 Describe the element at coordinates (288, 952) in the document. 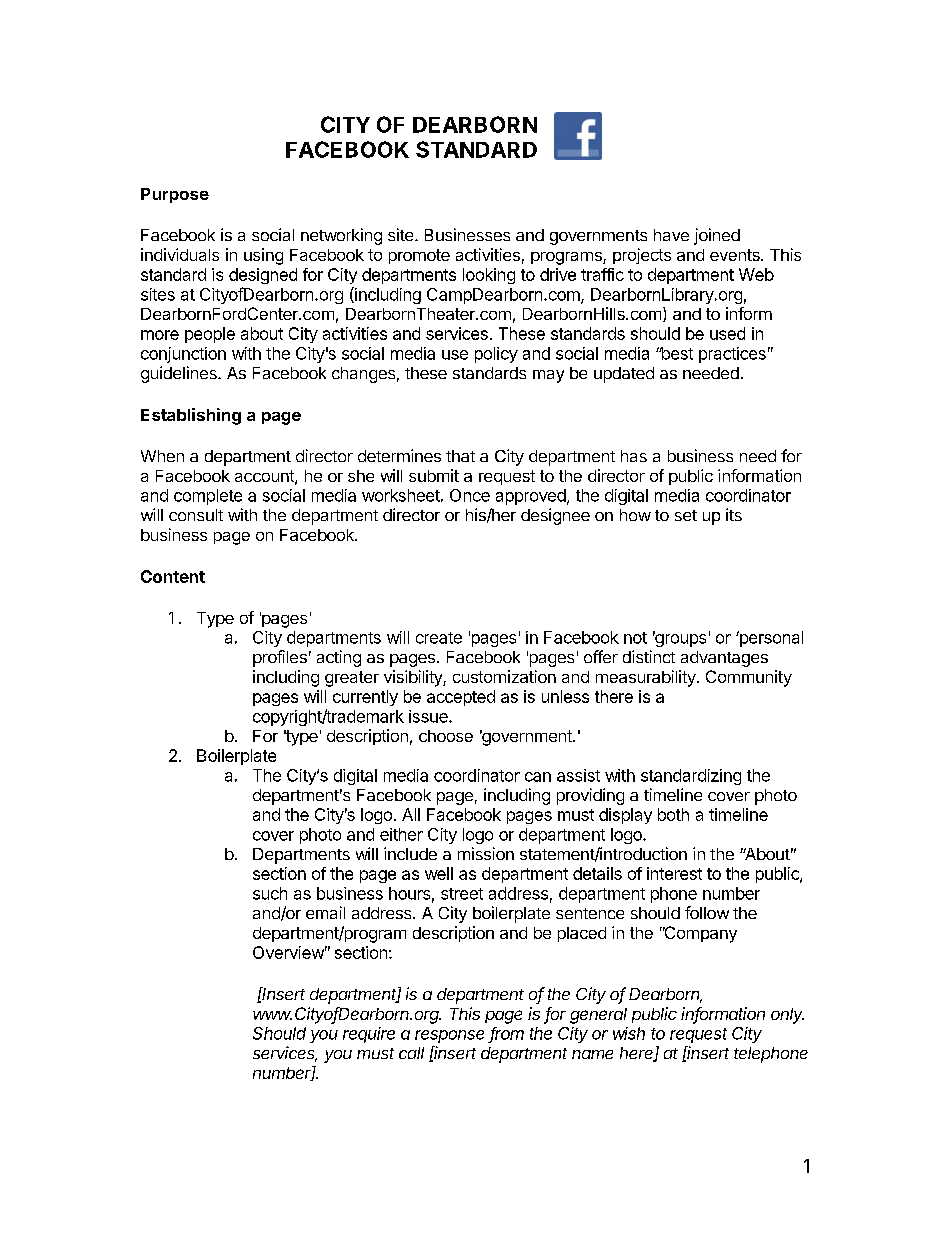

I see `Overview` at that location.
